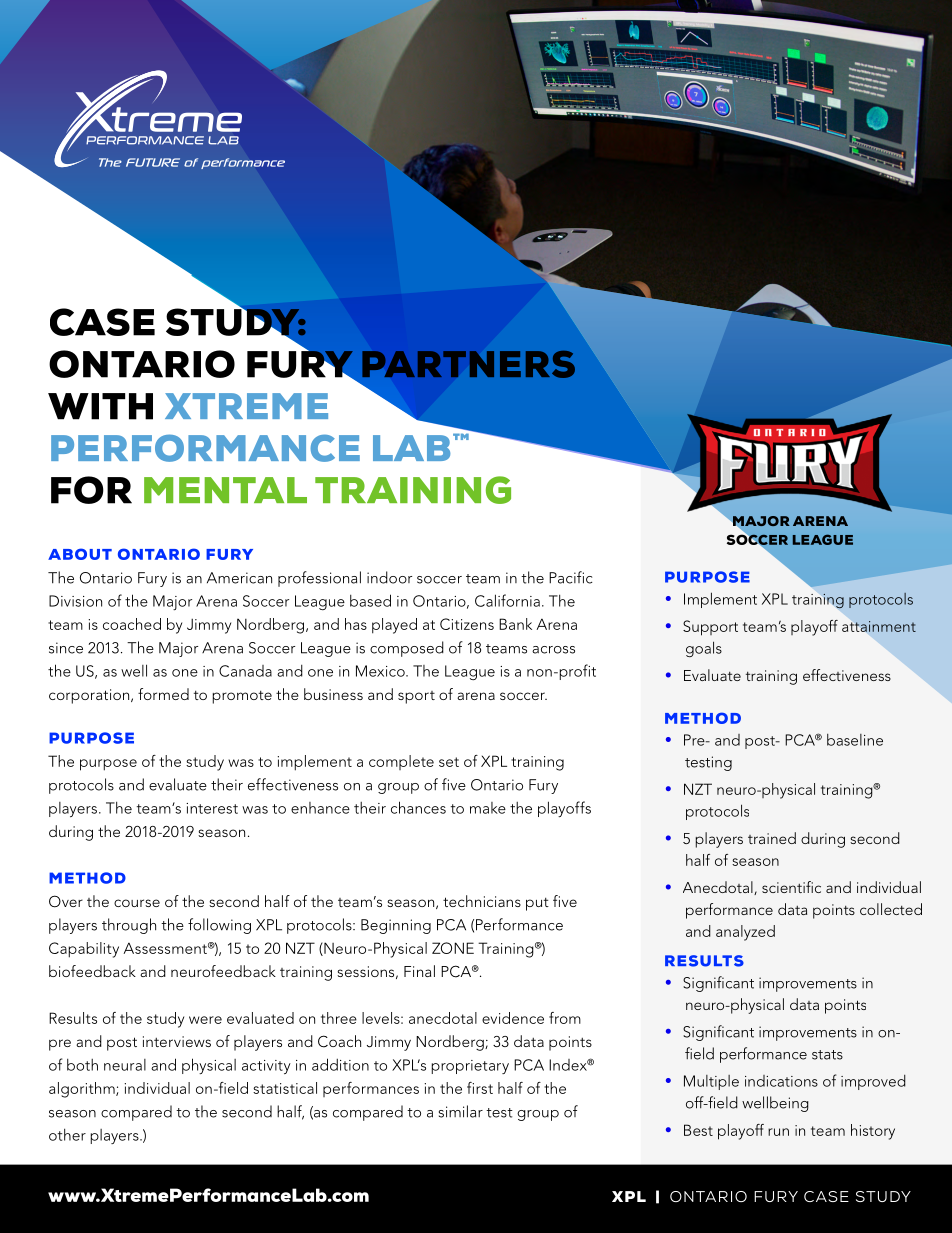 This screenshot has width=952, height=1233. What do you see at coordinates (468, 364) in the screenshot?
I see `PARTNERS` at bounding box center [468, 364].
